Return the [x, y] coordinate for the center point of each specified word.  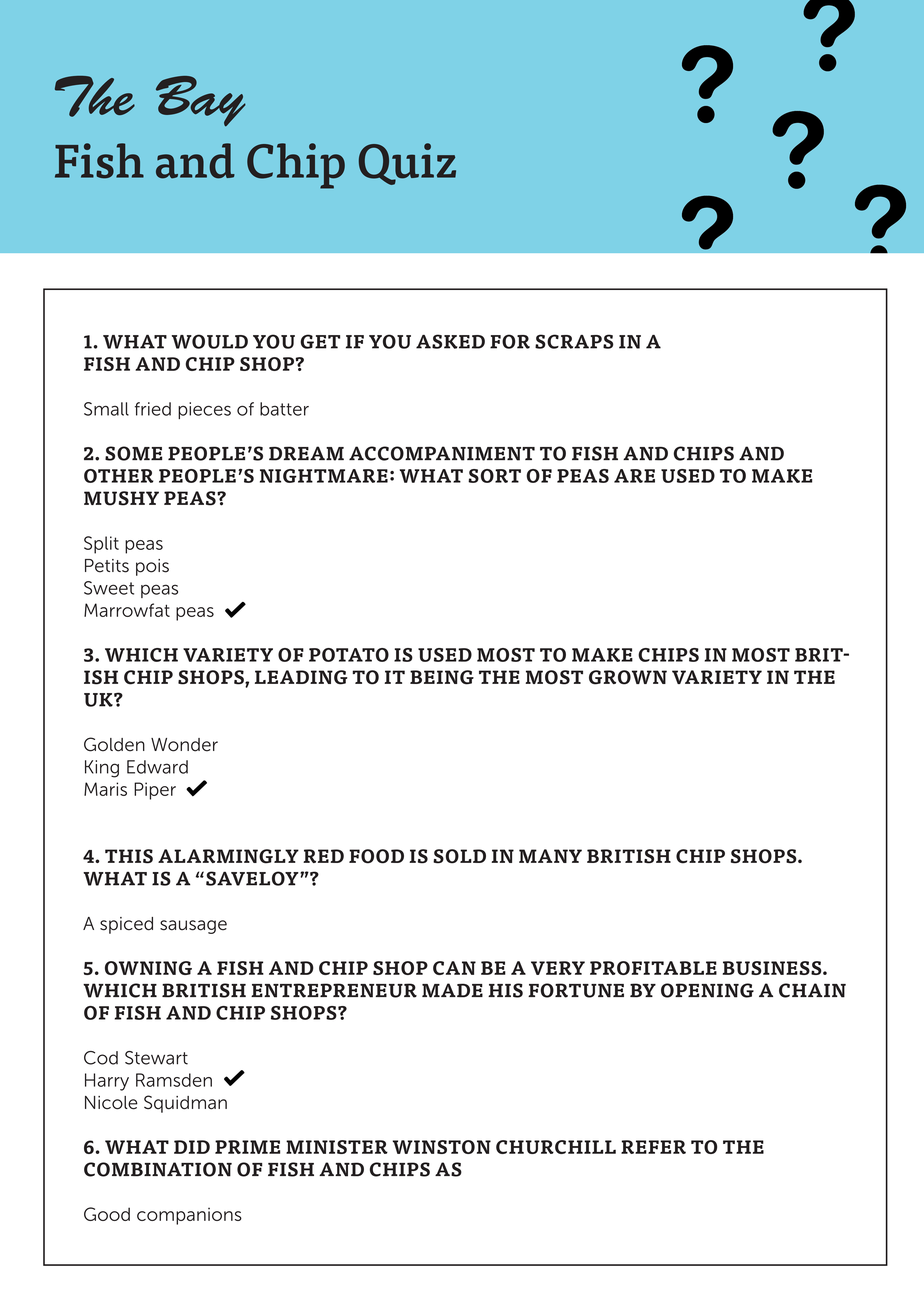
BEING [442, 677]
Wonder [184, 745]
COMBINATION [158, 1169]
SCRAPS [574, 341]
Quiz [407, 164]
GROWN [628, 677]
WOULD [210, 341]
